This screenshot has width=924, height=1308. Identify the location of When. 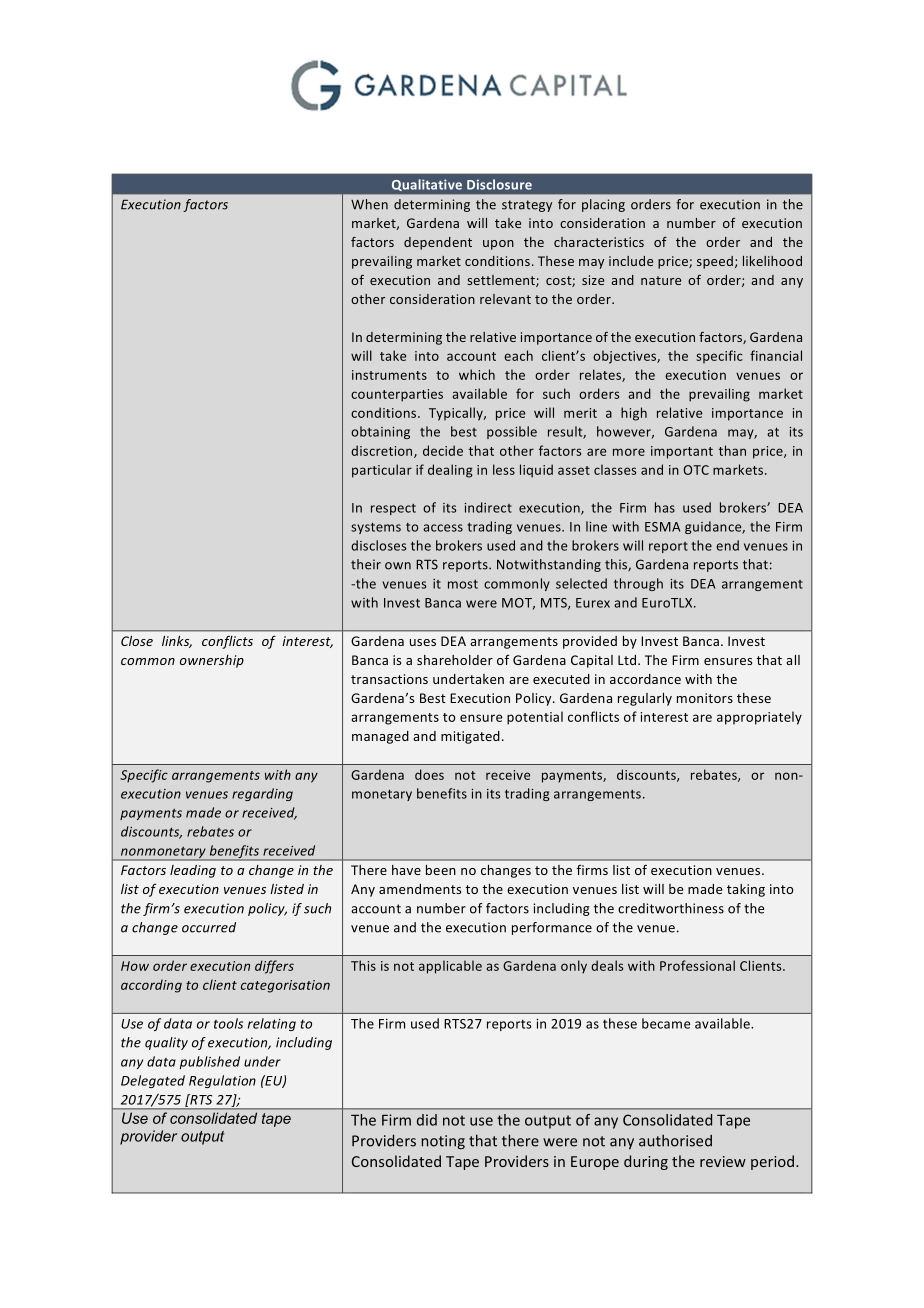
(369, 204).
